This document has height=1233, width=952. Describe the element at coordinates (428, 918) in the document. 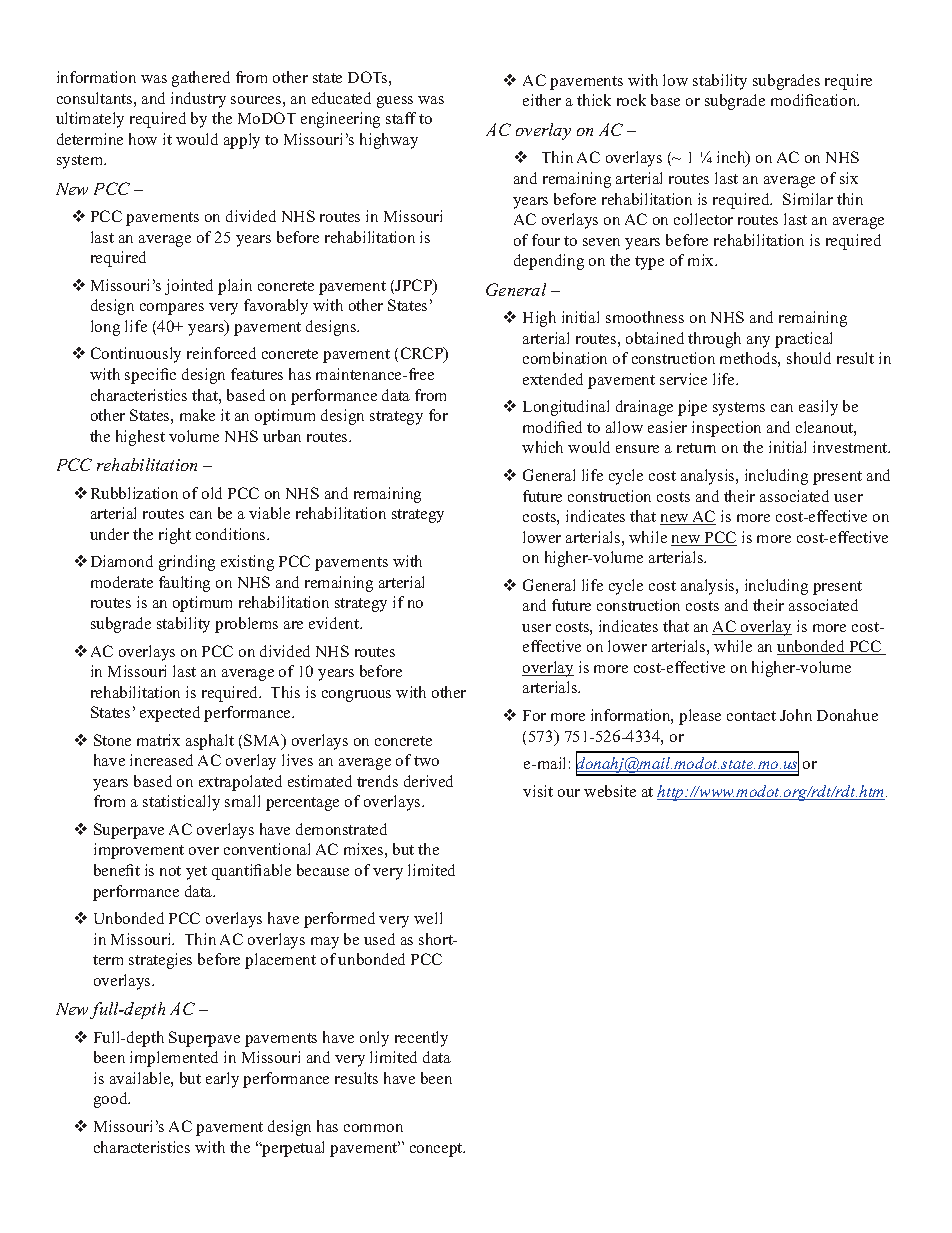

I see `well` at that location.
